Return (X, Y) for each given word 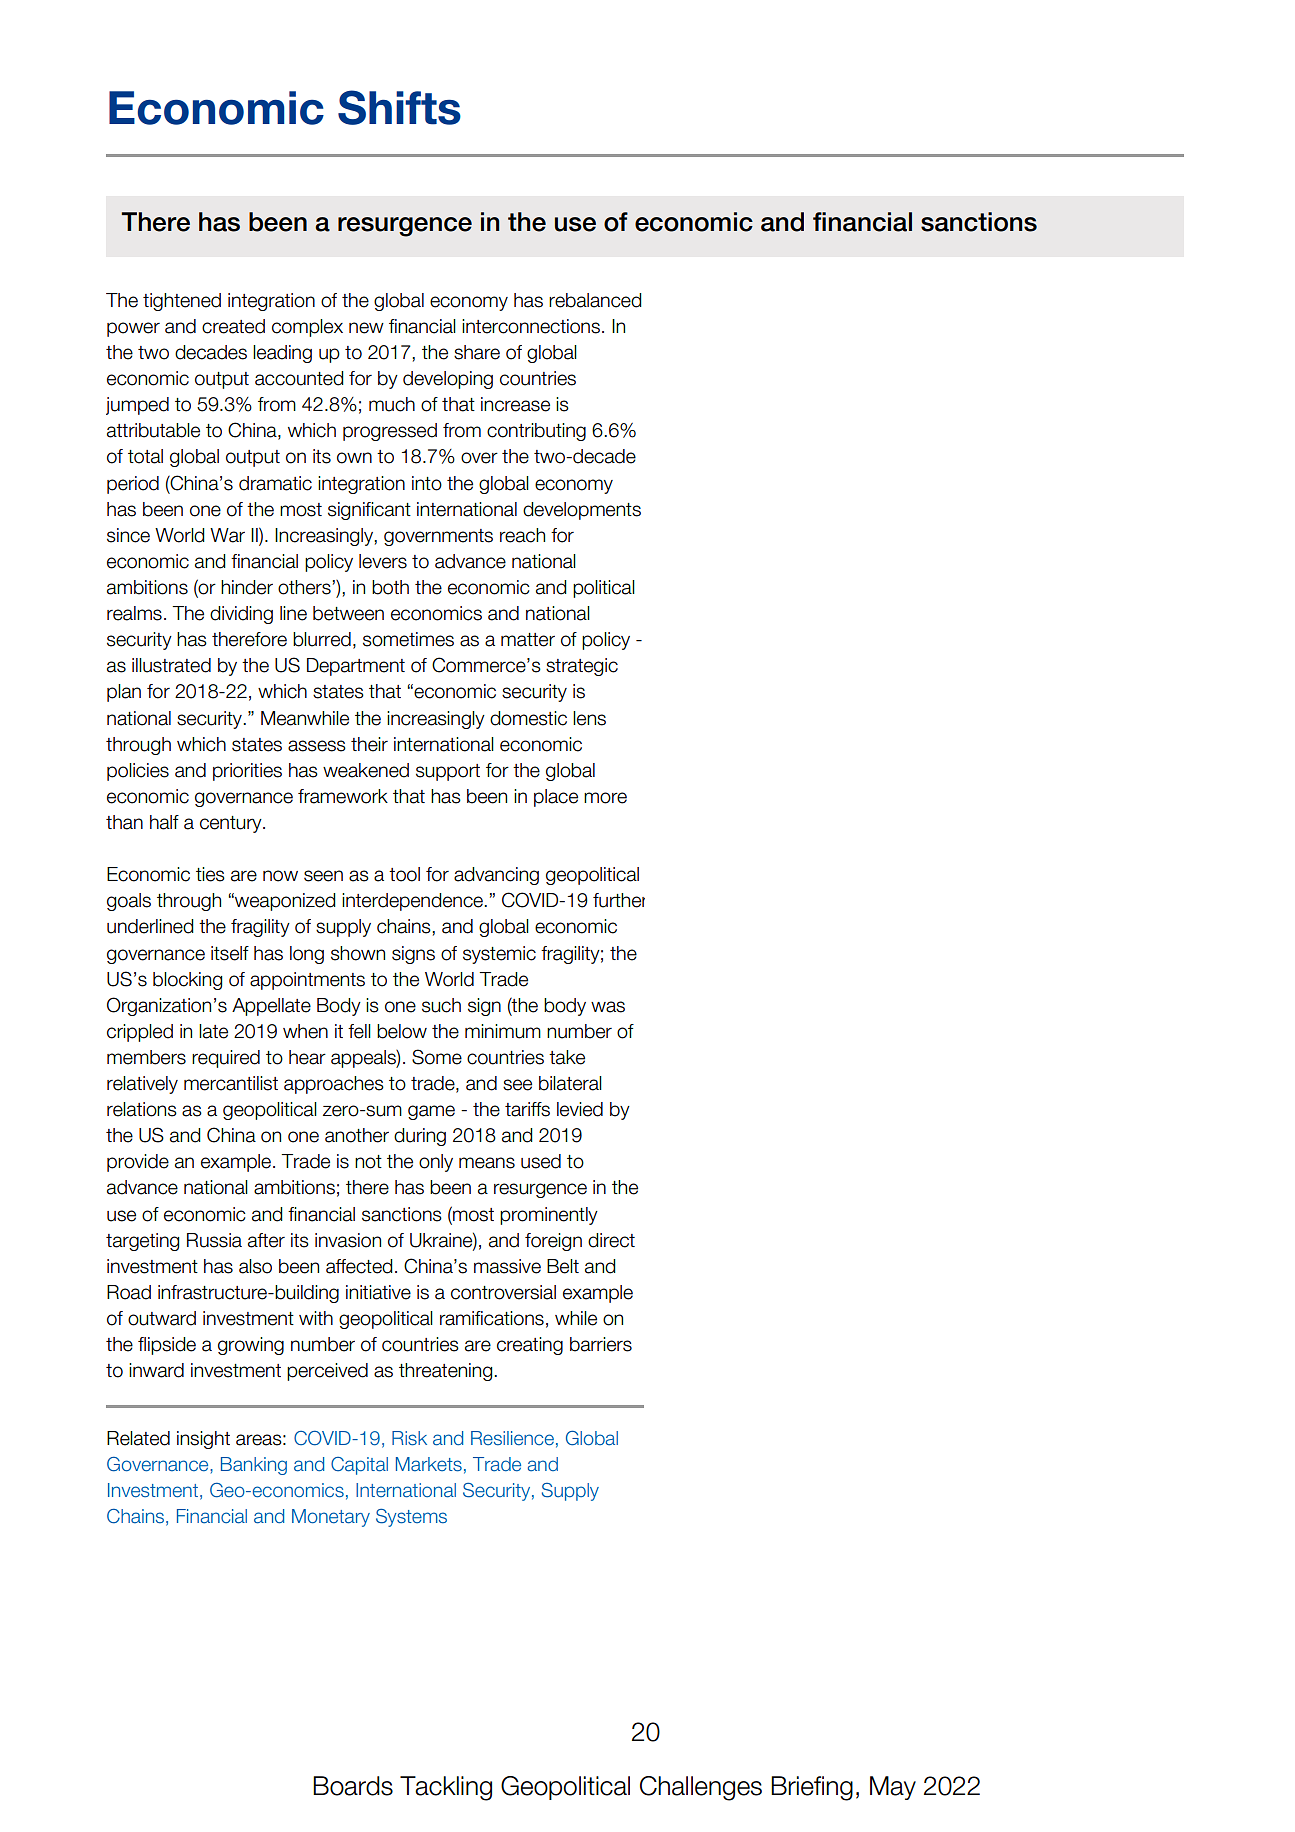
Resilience (512, 1438)
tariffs (527, 1109)
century (232, 824)
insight (203, 1440)
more (605, 798)
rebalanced (595, 300)
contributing (536, 432)
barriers (601, 1344)
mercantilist (231, 1083)
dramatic (275, 483)
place (556, 798)
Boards (353, 1786)
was (608, 1007)
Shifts (399, 107)
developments (582, 511)
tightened (182, 302)
